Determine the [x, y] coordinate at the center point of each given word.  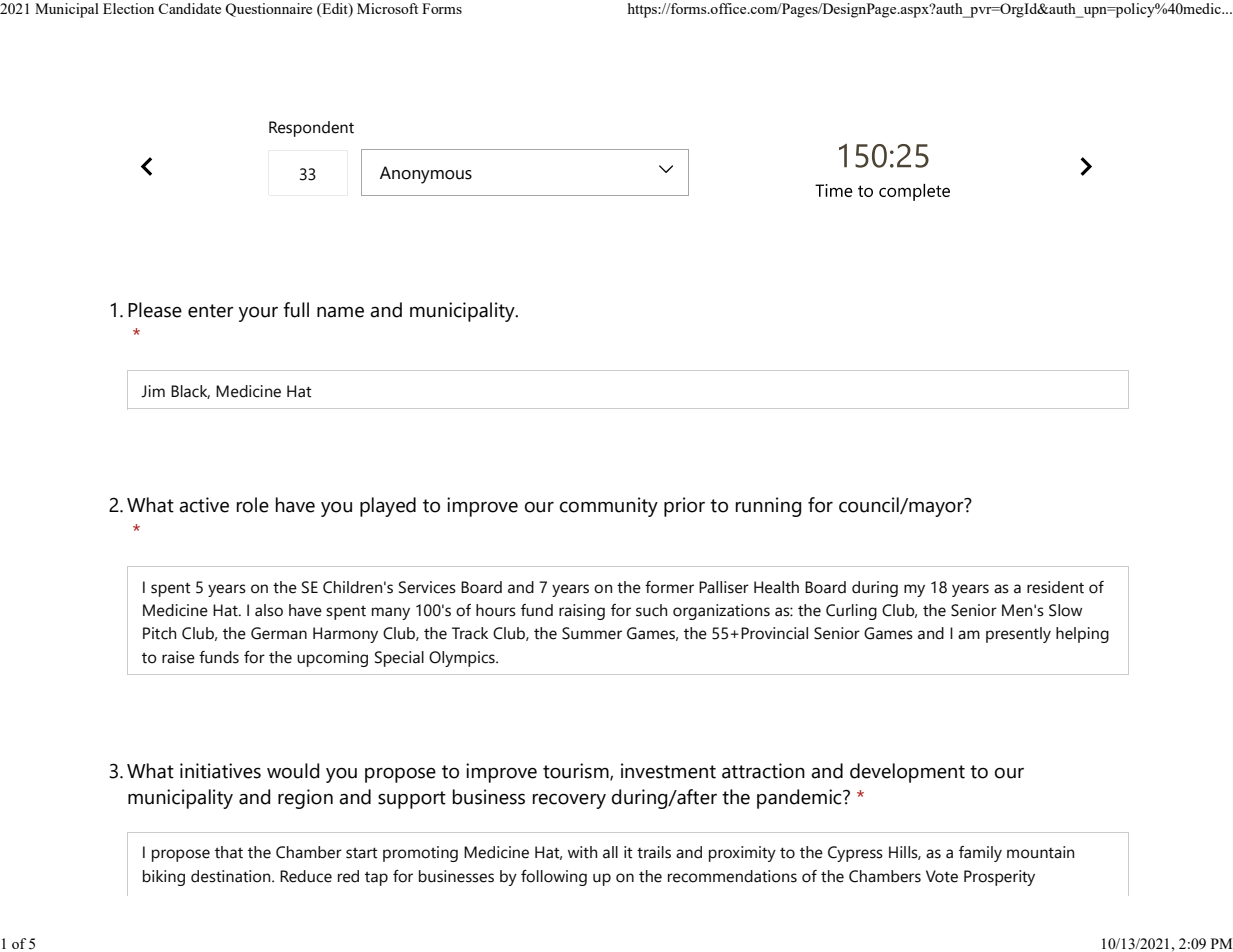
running [768, 507]
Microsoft [387, 8]
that [229, 852]
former [669, 587]
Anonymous [426, 175]
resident [1055, 587]
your [258, 314]
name [340, 312]
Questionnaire [268, 10]
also [269, 610]
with [582, 852]
